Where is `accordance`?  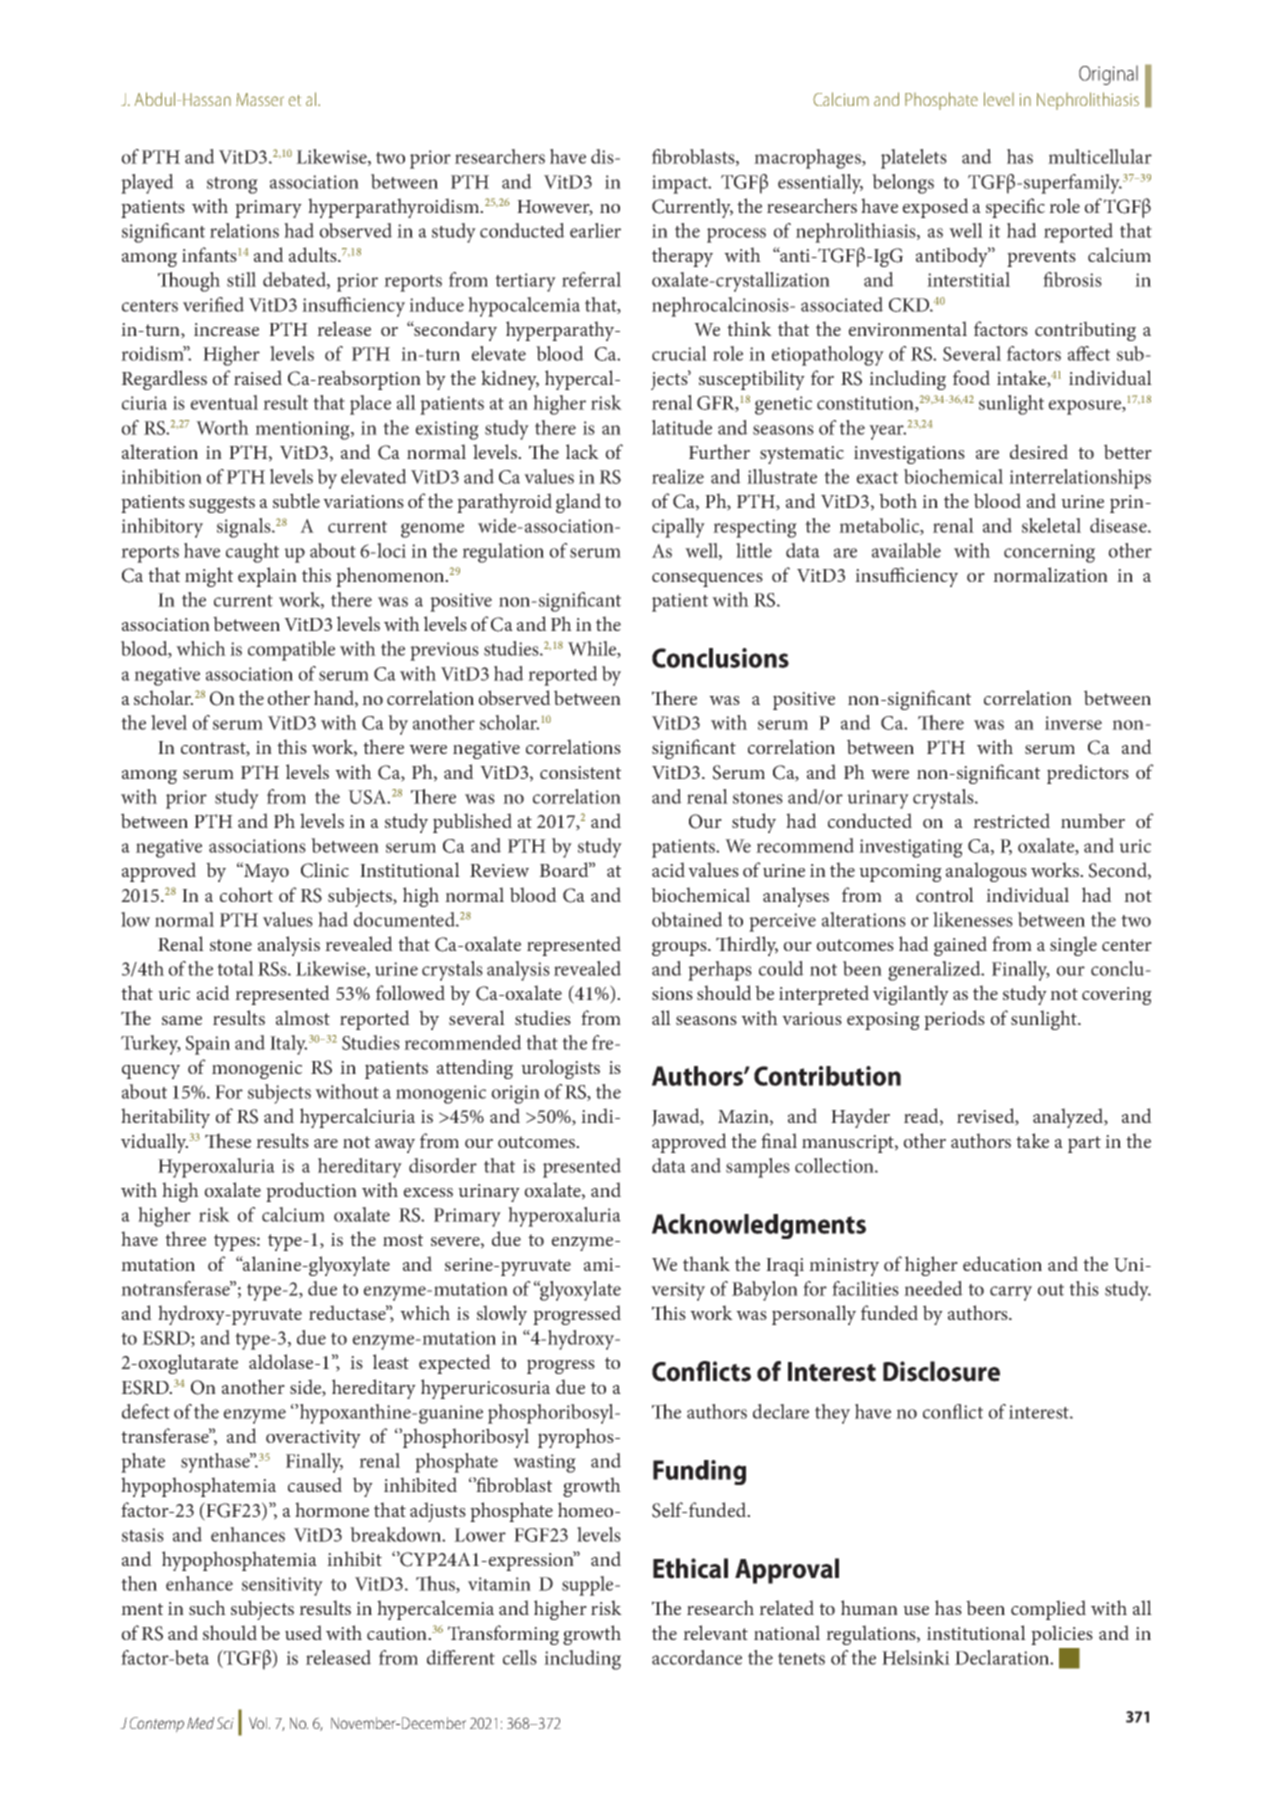 accordance is located at coordinates (697, 1657).
